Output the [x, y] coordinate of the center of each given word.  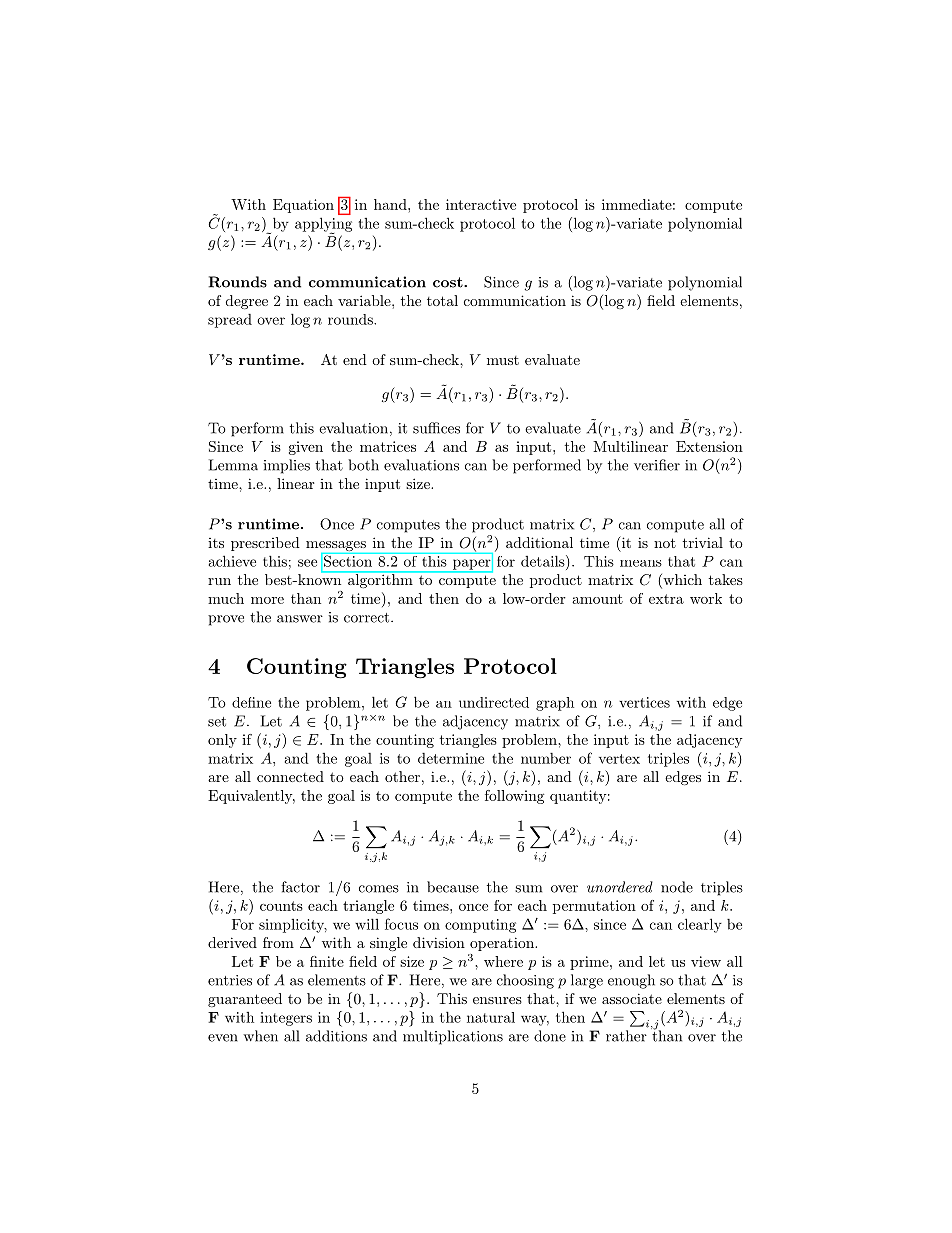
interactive [481, 204]
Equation [303, 206]
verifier [657, 465]
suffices [436, 428]
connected [290, 776]
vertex [619, 759]
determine [451, 758]
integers [286, 1019]
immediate [637, 204]
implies [287, 466]
